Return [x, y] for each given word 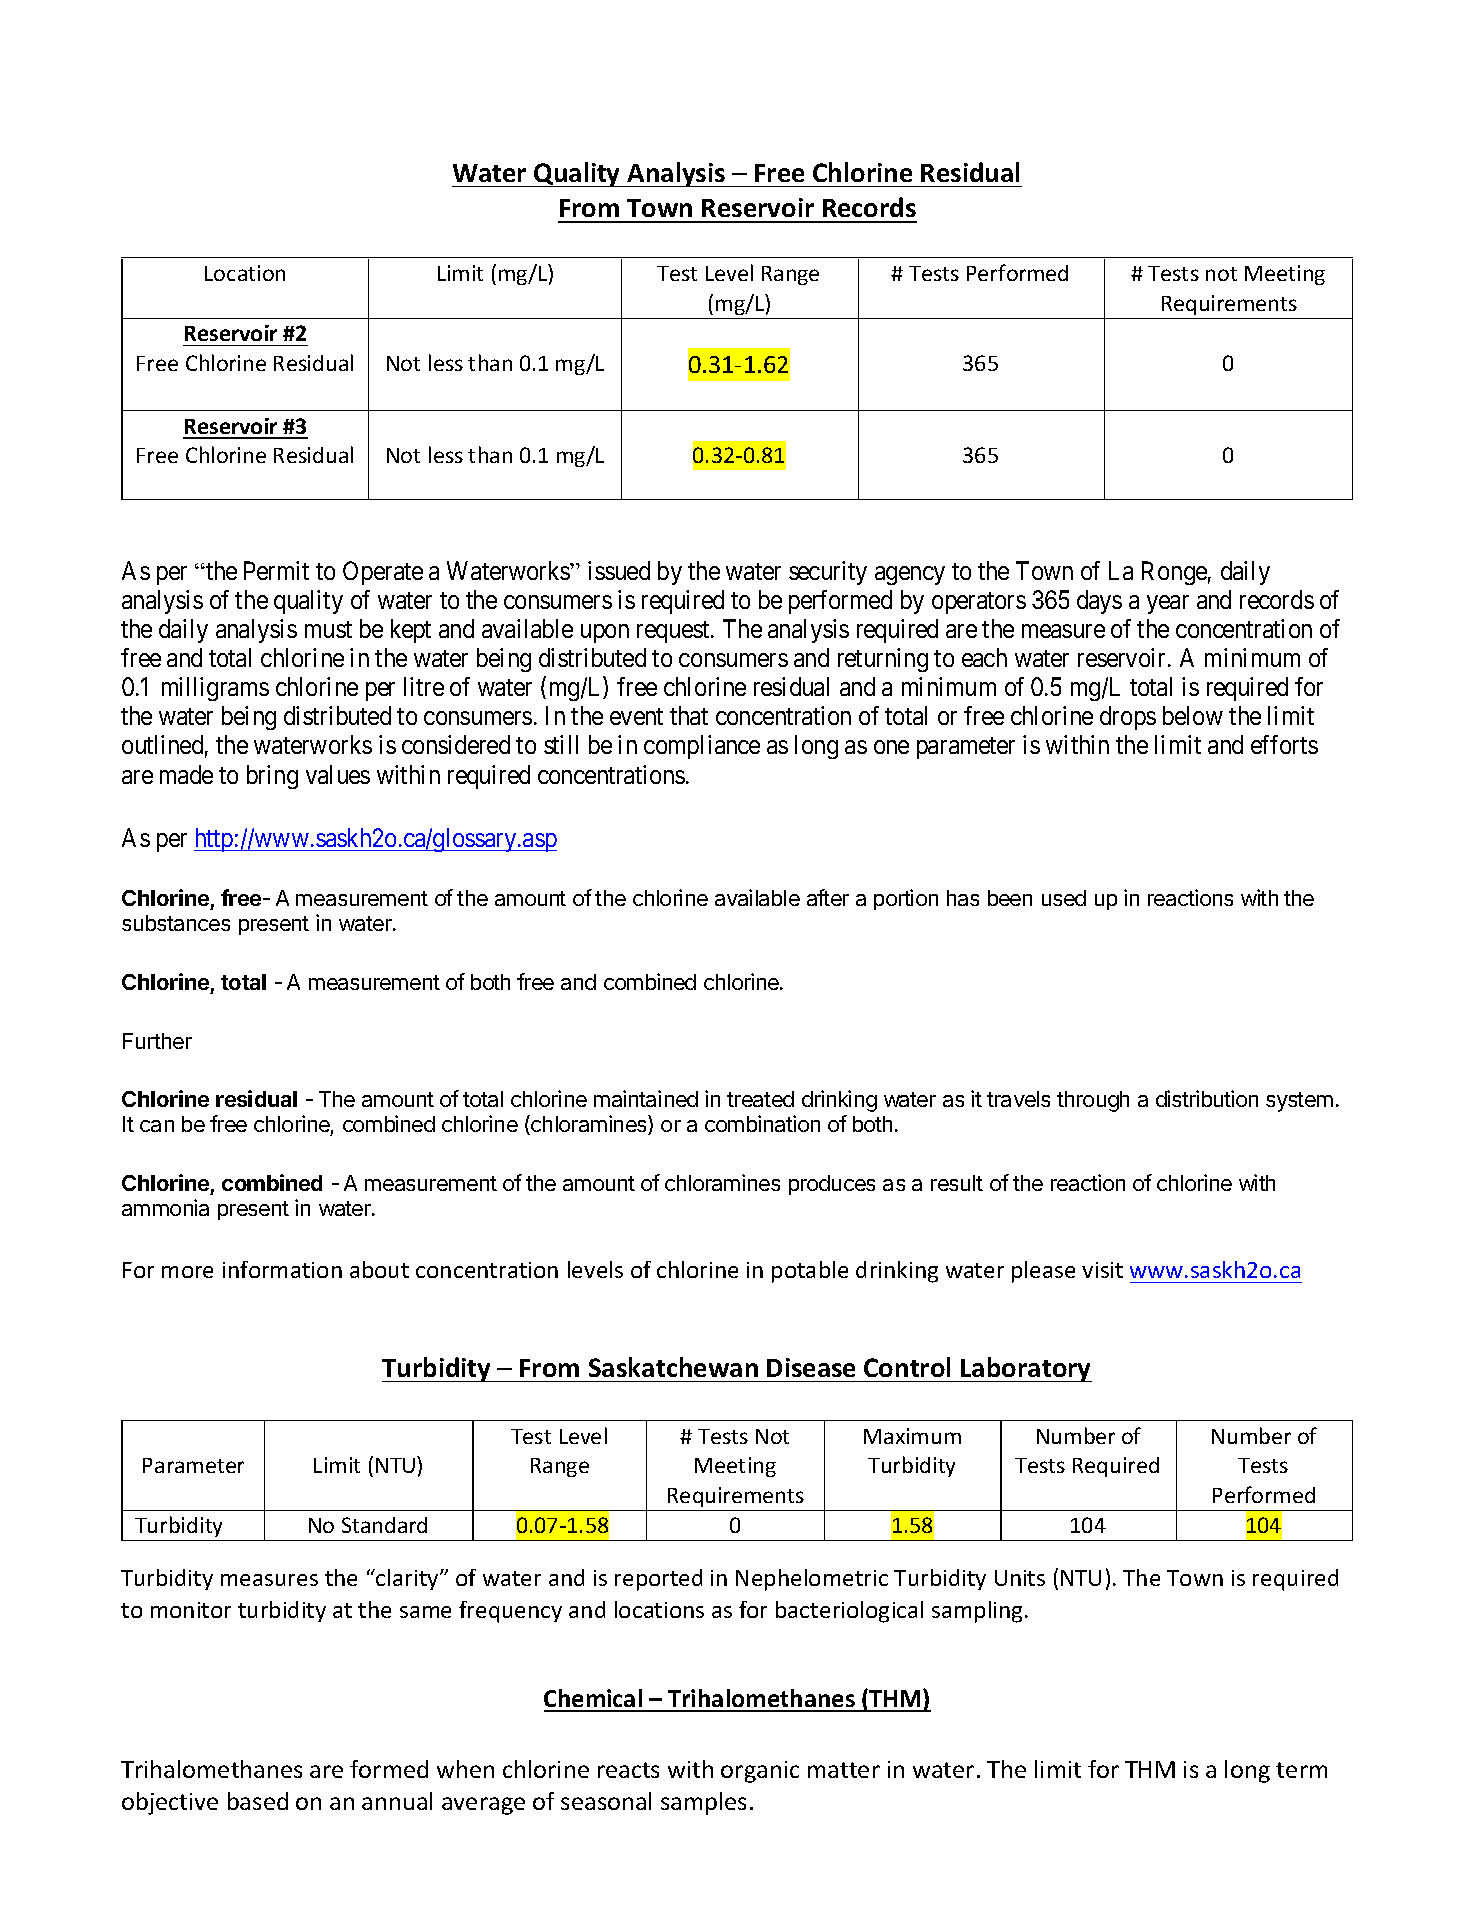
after [828, 897]
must [328, 629]
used [1064, 898]
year [1168, 604]
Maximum [912, 1436]
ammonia [165, 1207]
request [674, 632]
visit [1102, 1270]
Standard [384, 1525]
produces [832, 1185]
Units [1020, 1578]
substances [176, 923]
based [258, 1801]
